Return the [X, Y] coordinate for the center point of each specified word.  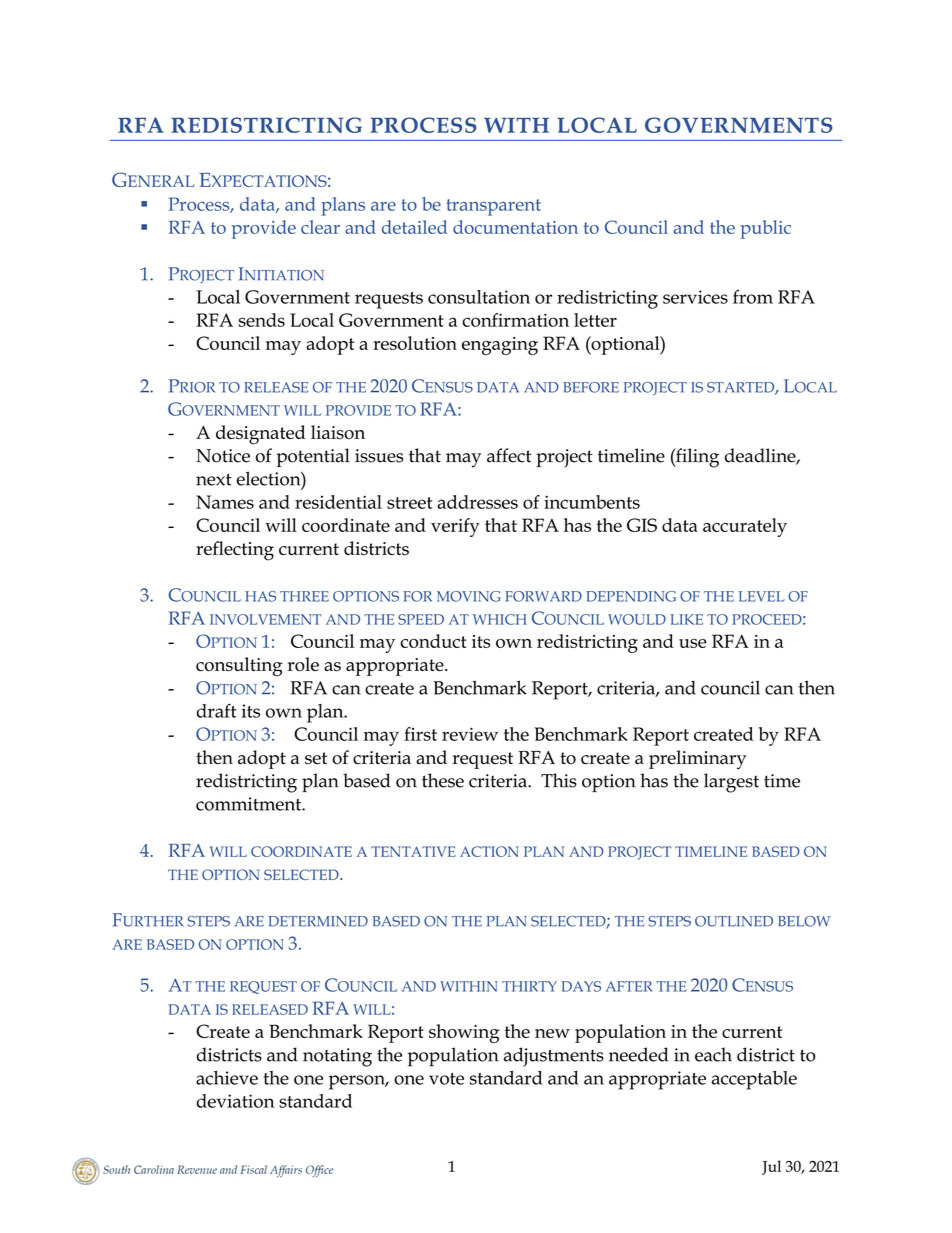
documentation [515, 227]
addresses [477, 502]
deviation [235, 1101]
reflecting [235, 551]
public [765, 229]
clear [320, 227]
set [316, 758]
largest [731, 783]
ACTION [489, 851]
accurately [745, 527]
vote [446, 1079]
